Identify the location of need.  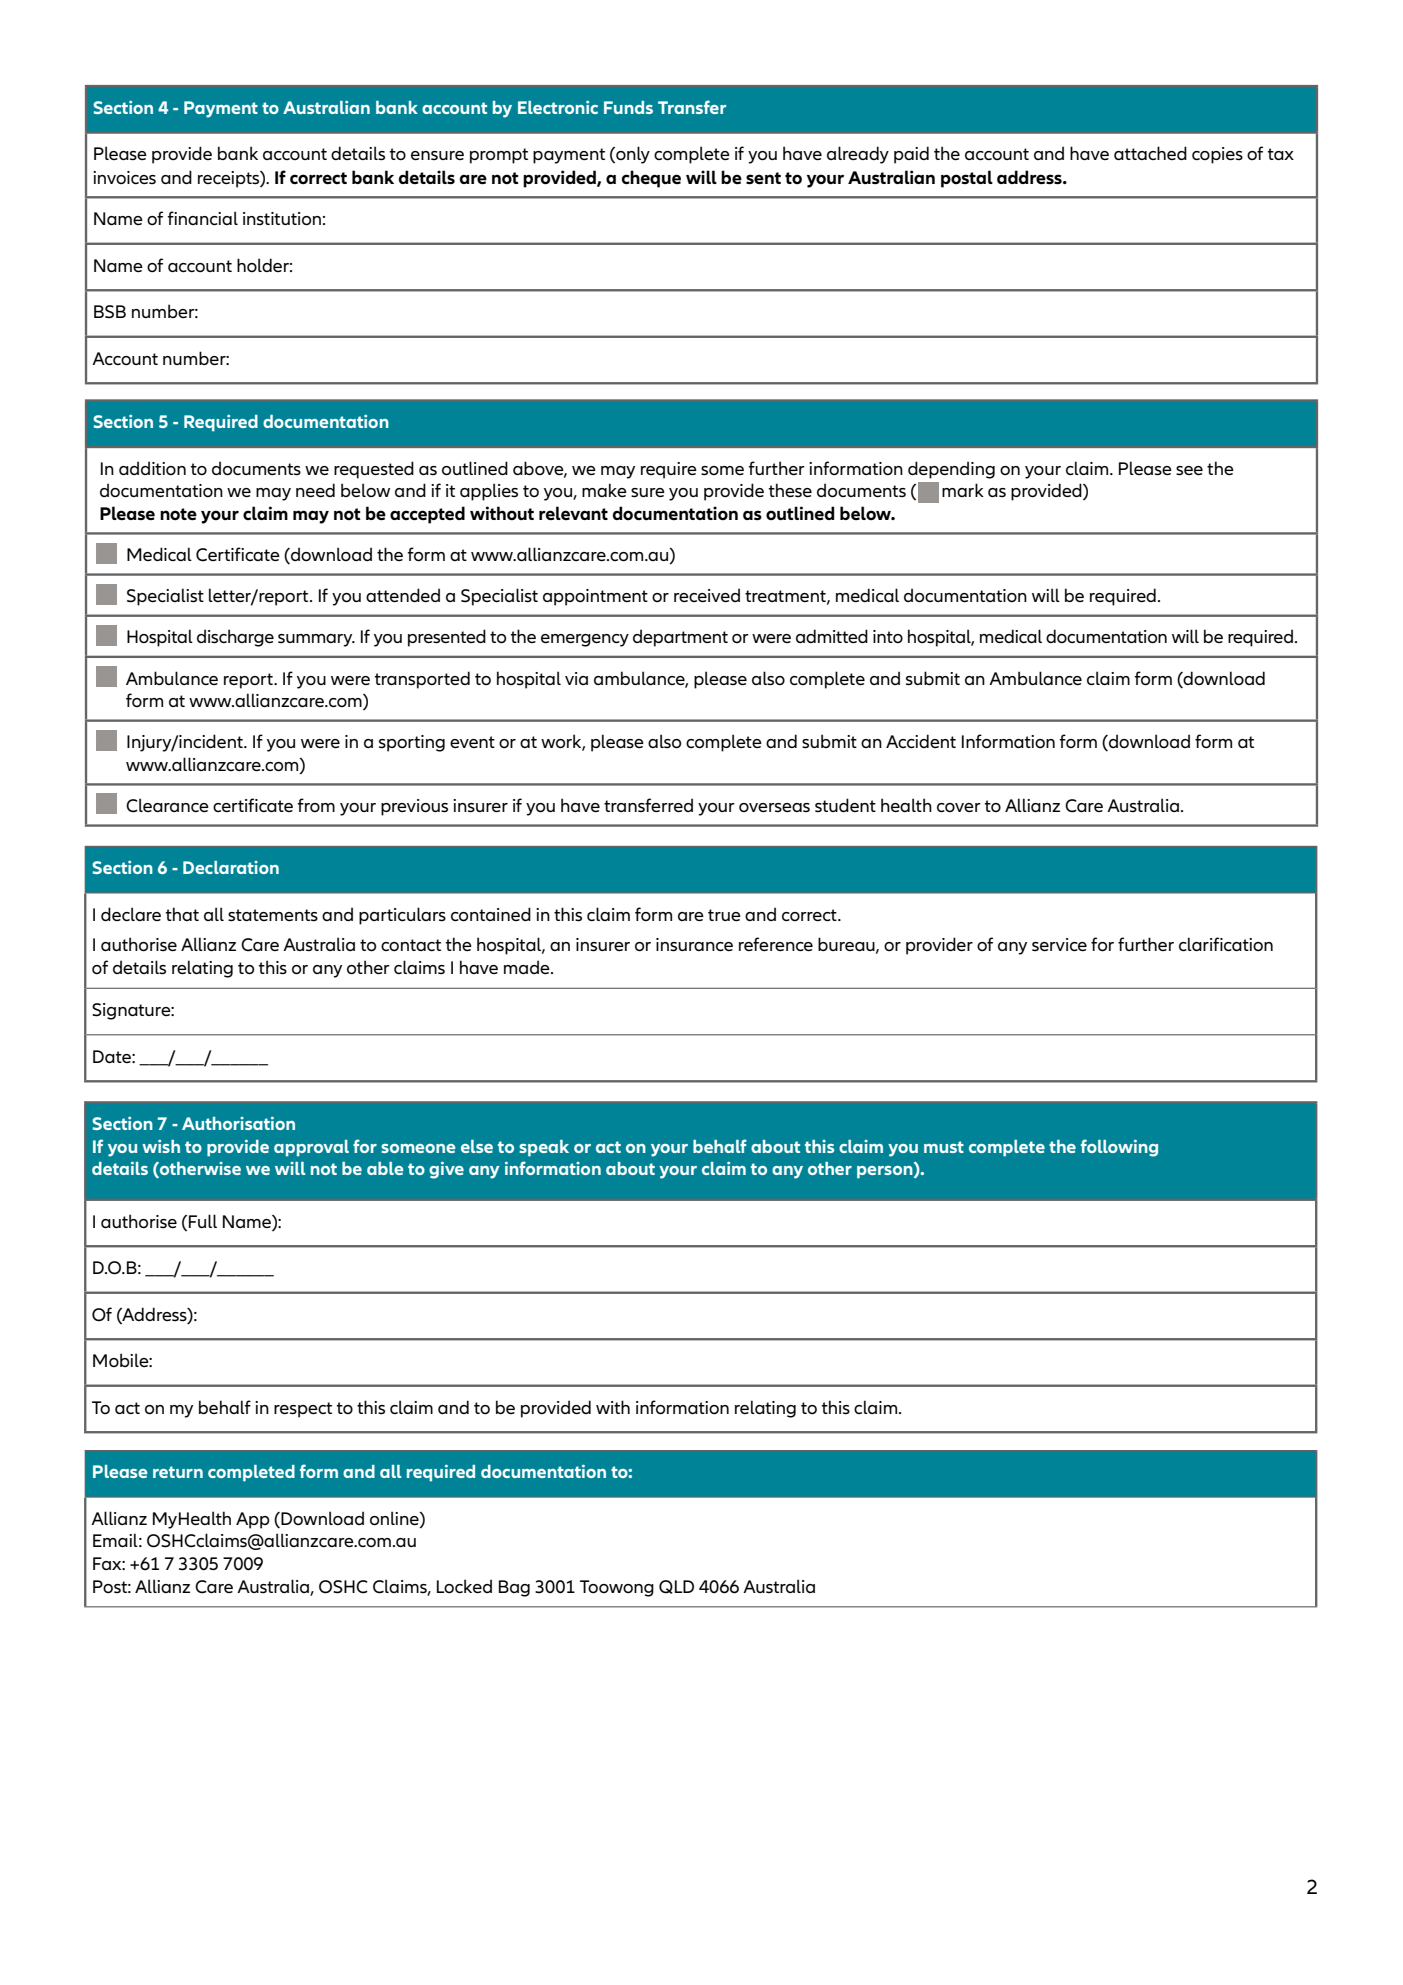
(315, 490).
